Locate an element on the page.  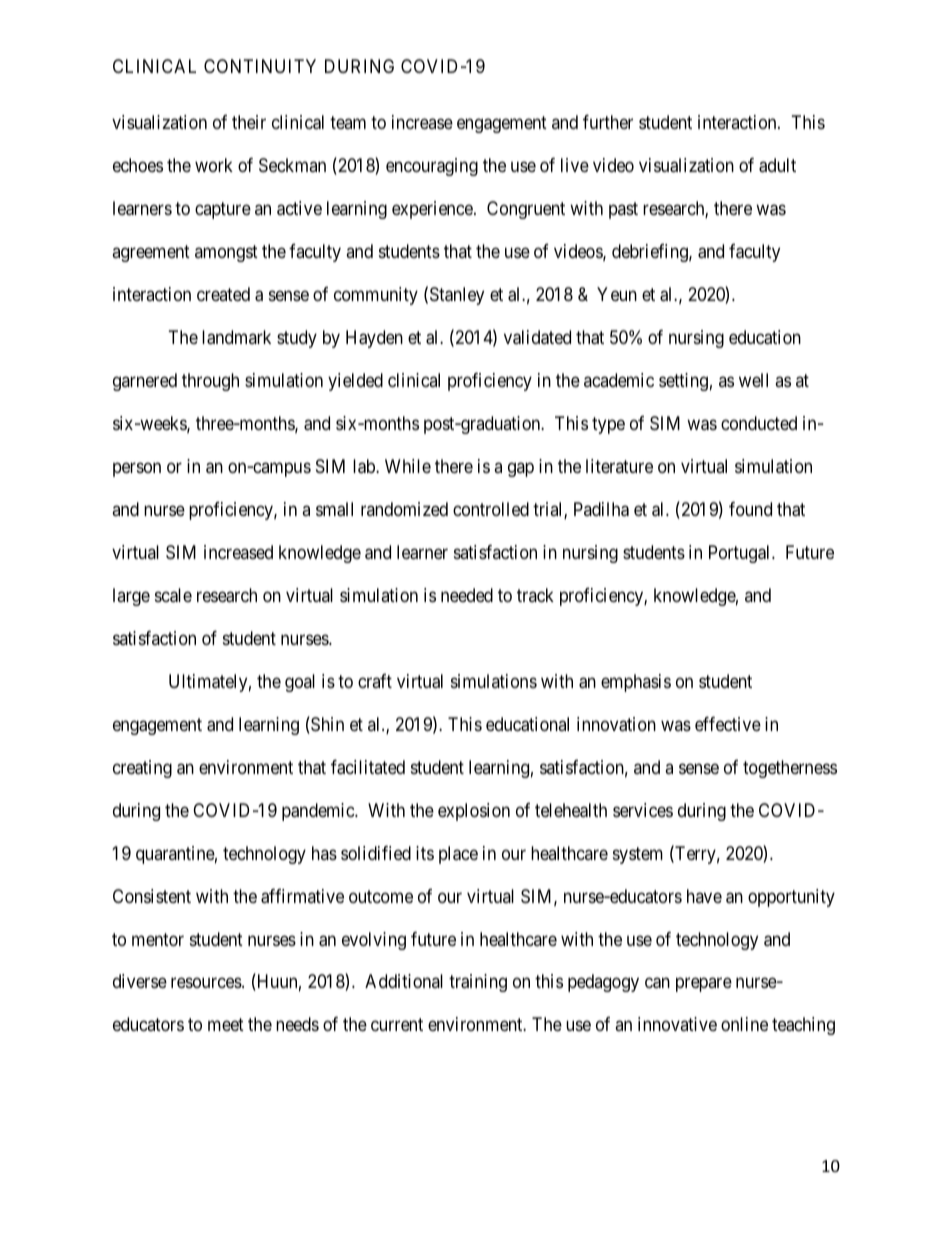
through is located at coordinates (210, 382).
